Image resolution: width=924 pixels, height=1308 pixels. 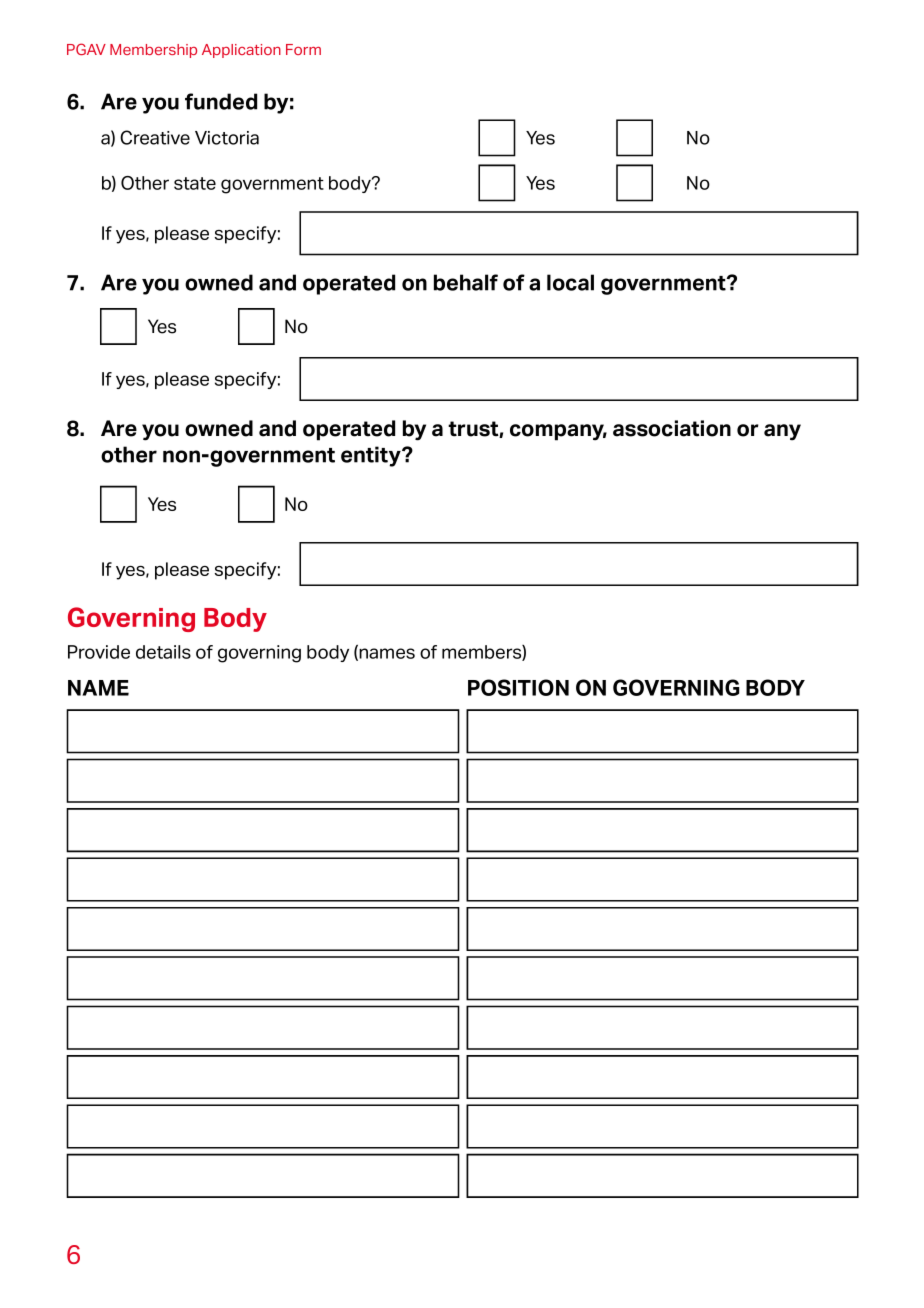 I want to click on state, so click(x=195, y=183).
